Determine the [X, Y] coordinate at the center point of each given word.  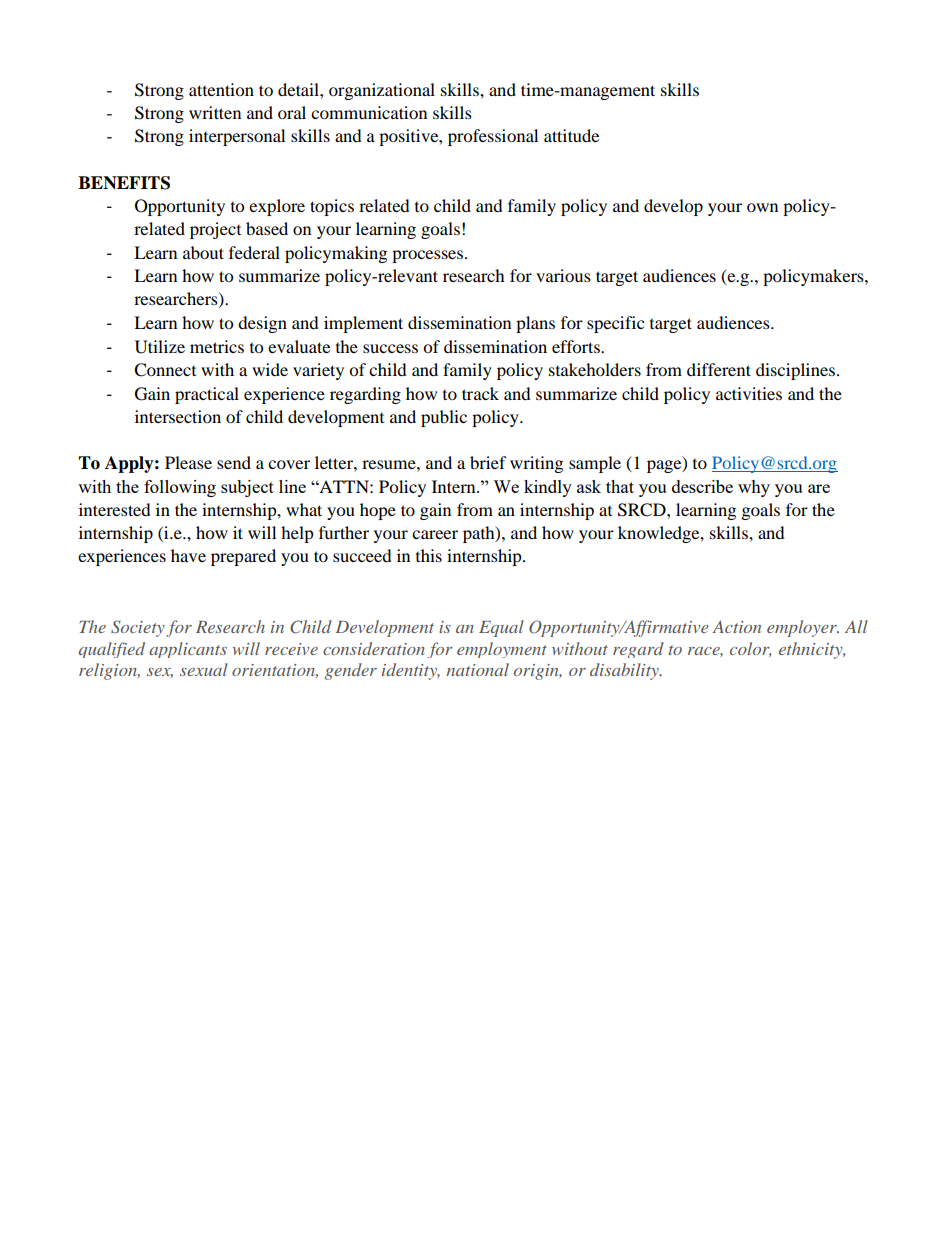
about [203, 252]
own [762, 207]
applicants [188, 650]
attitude [571, 135]
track [480, 393]
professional [493, 137]
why [754, 488]
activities [749, 393]
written [215, 112]
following [180, 488]
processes [429, 256]
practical [207, 395]
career [435, 534]
